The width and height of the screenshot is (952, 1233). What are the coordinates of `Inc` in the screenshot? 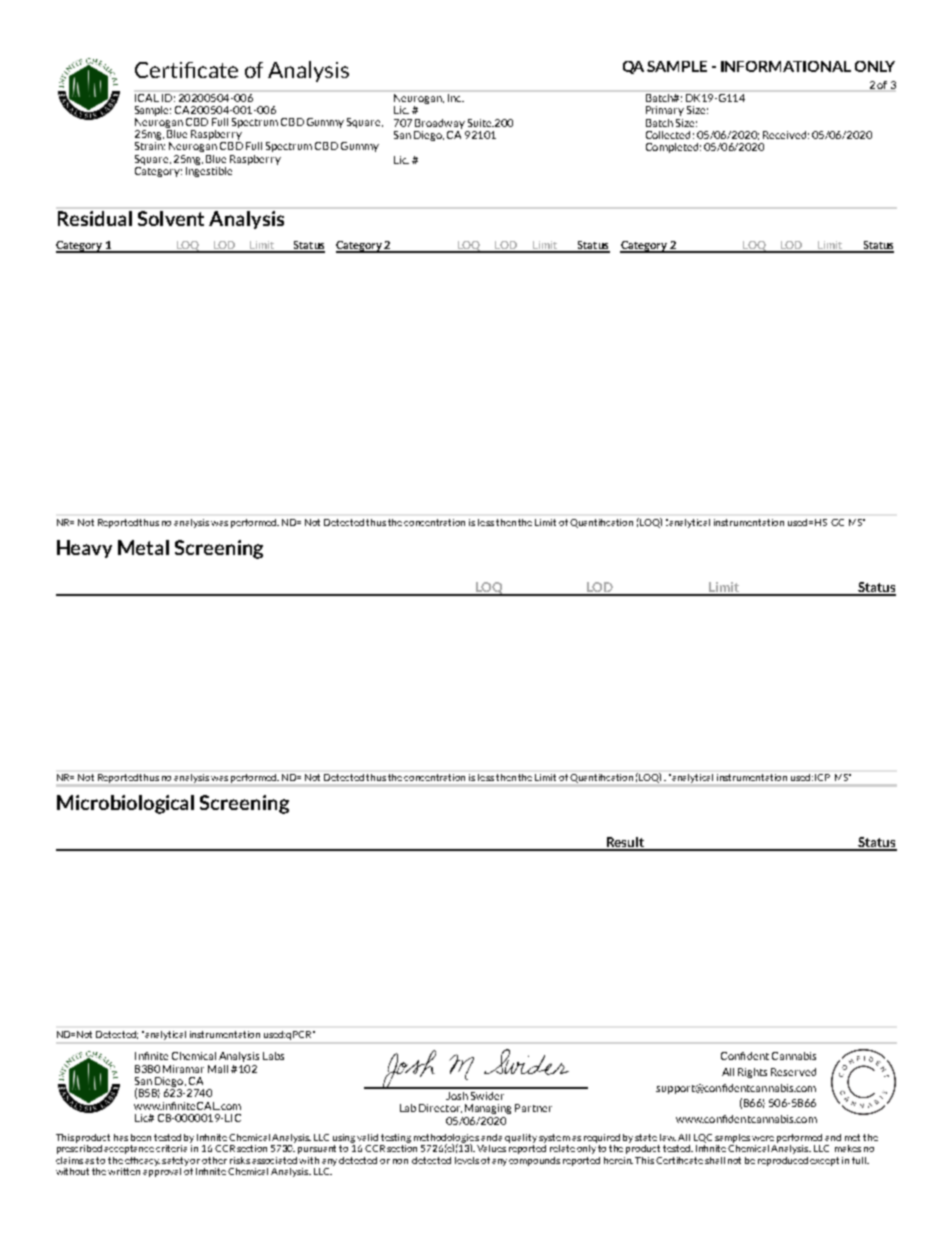 It's located at (455, 96).
